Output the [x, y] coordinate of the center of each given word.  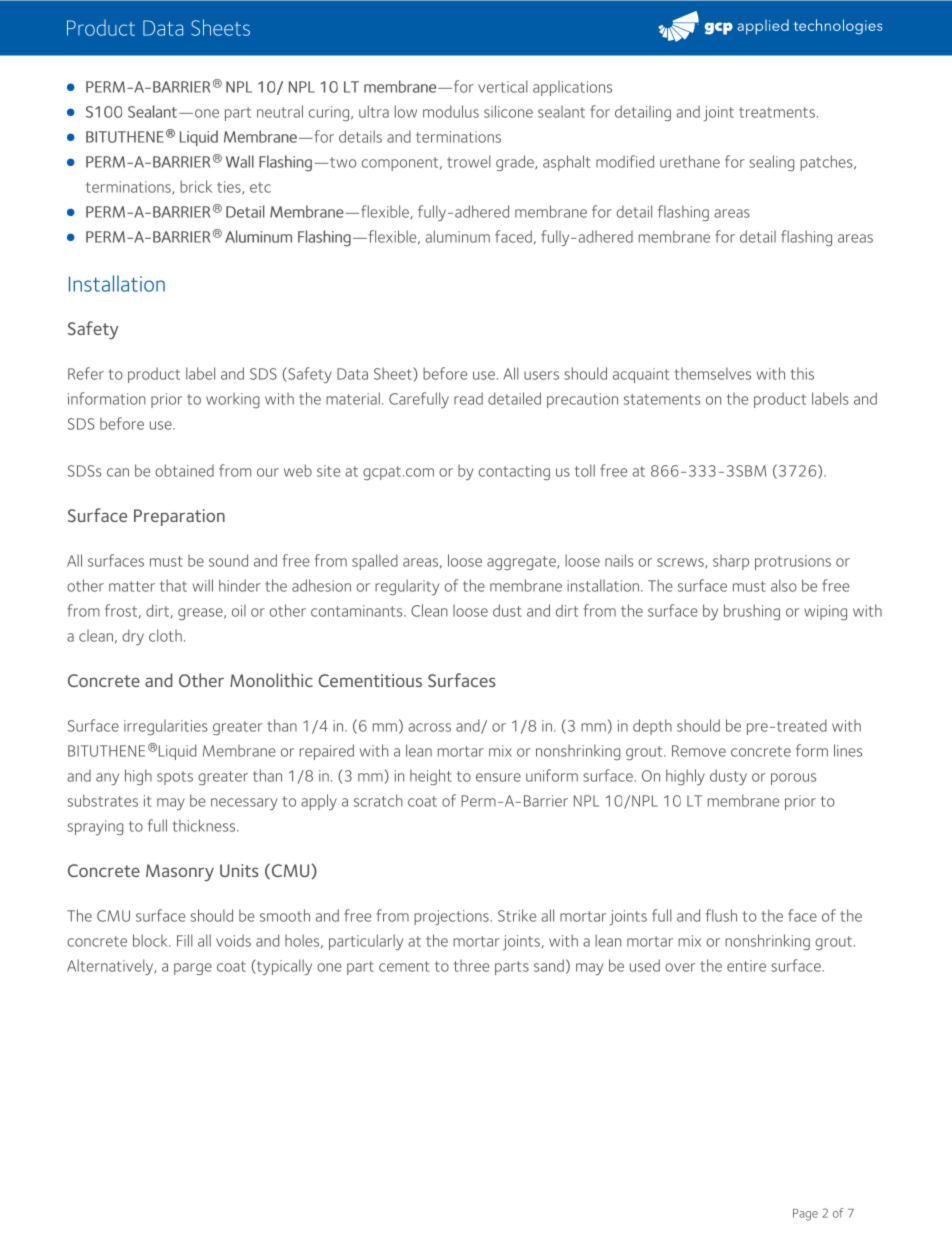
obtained [184, 470]
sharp [731, 562]
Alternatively [111, 967]
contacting [514, 472]
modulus [451, 111]
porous [793, 779]
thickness [205, 825]
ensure [498, 777]
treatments [777, 112]
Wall [240, 161]
